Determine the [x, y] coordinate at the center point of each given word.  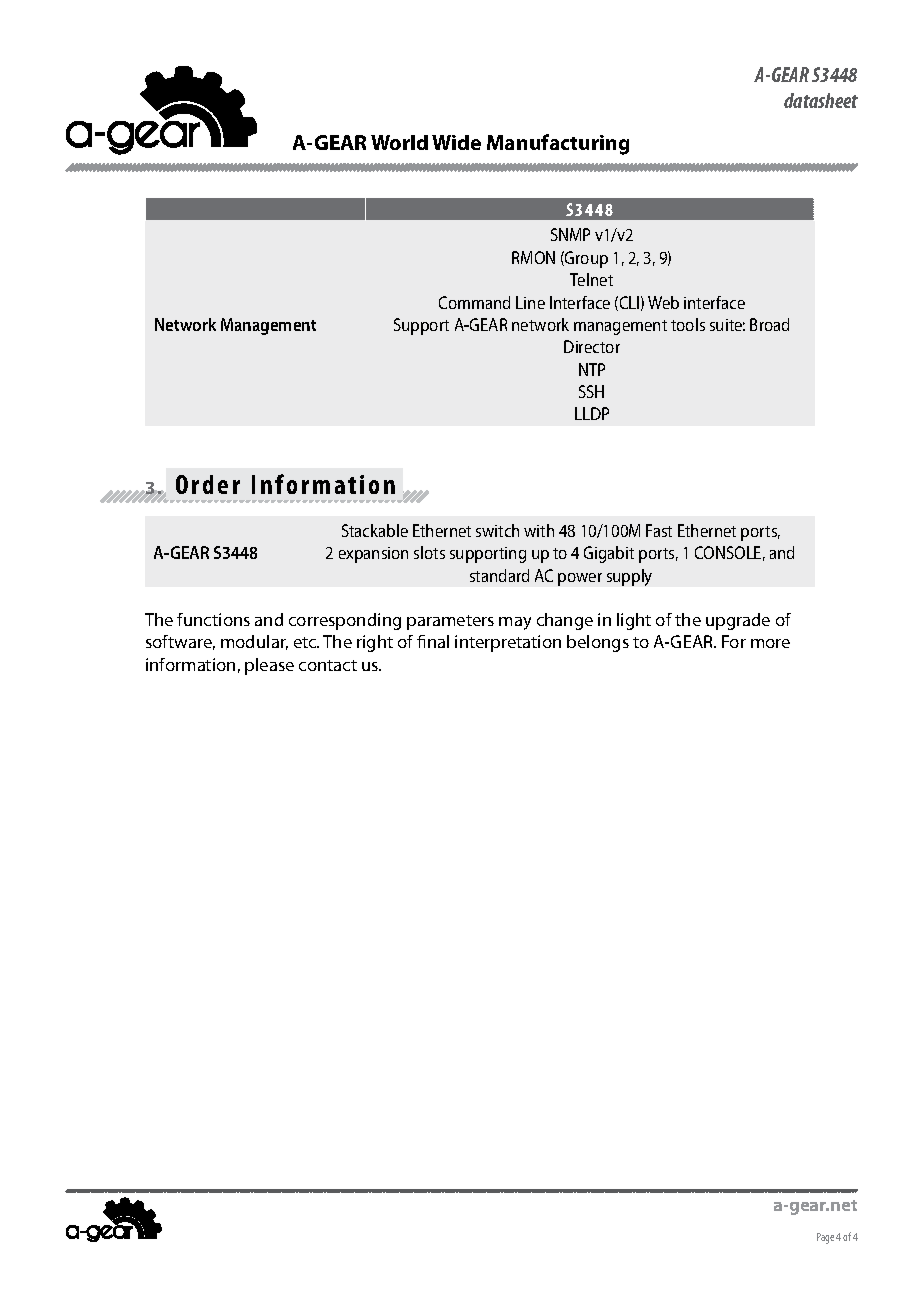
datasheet [821, 100]
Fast [659, 530]
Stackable [375, 530]
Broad [769, 324]
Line [530, 302]
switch [497, 530]
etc [306, 642]
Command [474, 302]
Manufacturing [558, 144]
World [399, 142]
